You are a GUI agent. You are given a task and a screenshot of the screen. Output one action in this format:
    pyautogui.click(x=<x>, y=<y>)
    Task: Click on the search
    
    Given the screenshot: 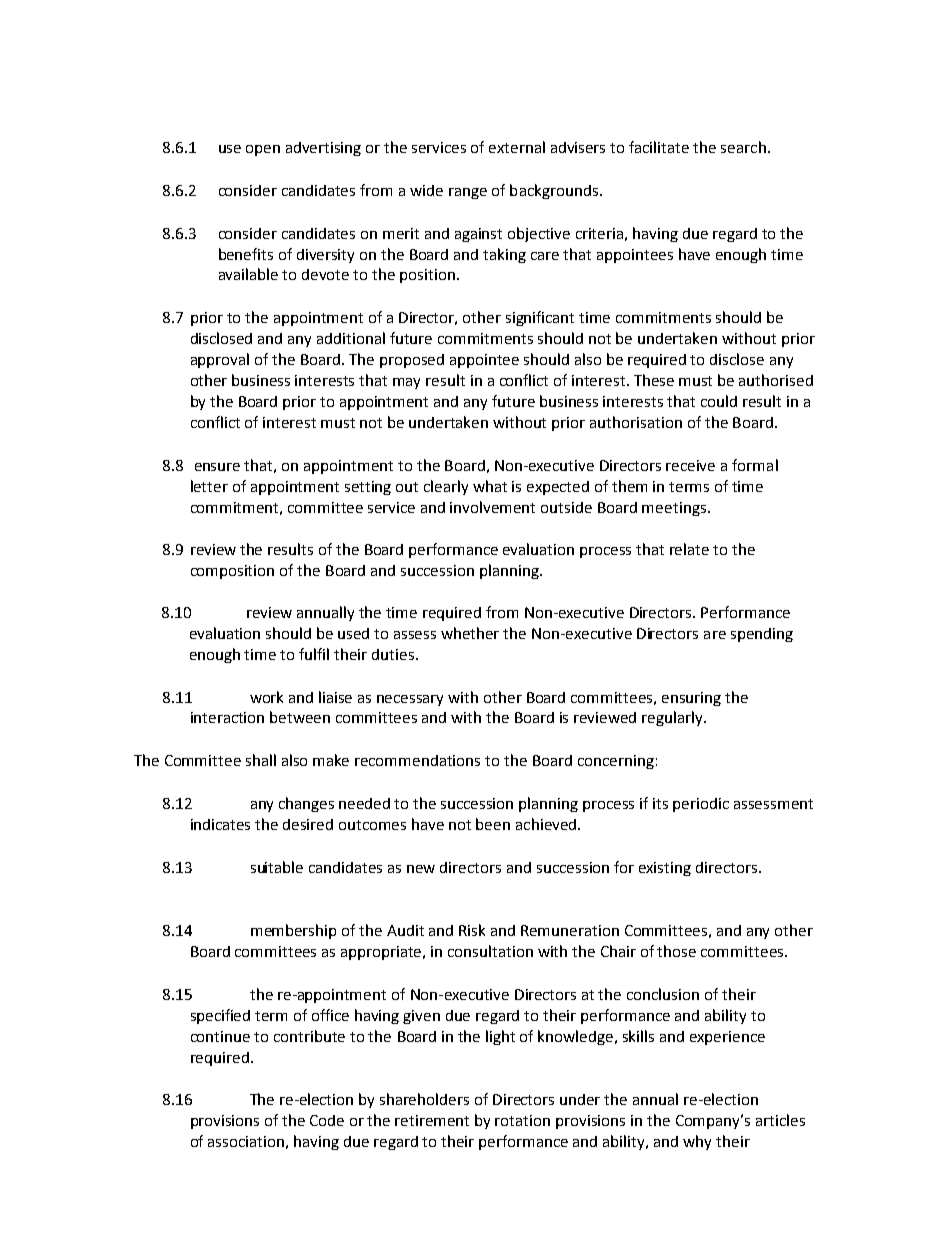 What is the action you would take?
    pyautogui.click(x=743, y=147)
